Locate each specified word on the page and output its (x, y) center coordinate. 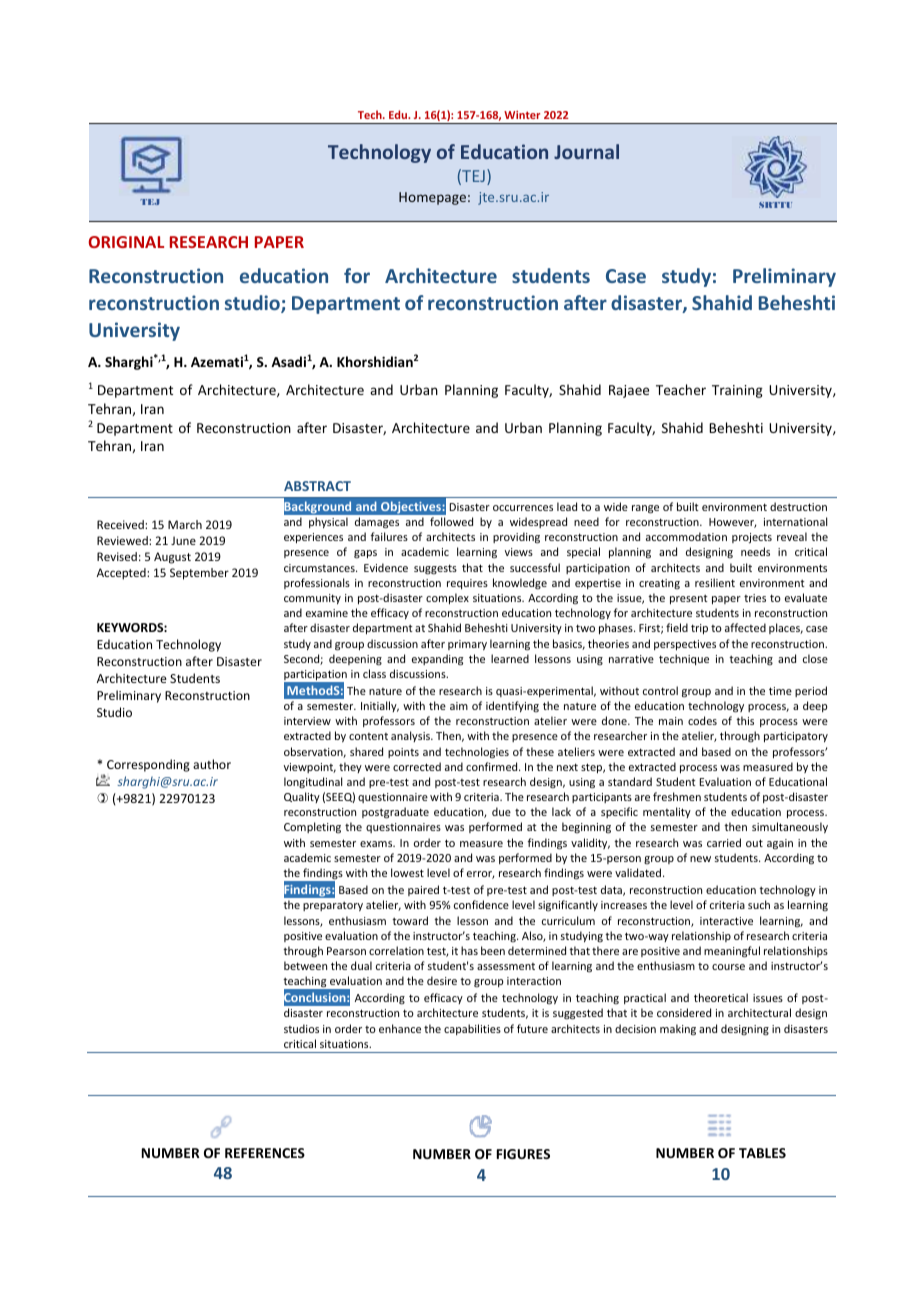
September (199, 574)
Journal (586, 151)
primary (467, 645)
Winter (522, 115)
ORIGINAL (126, 242)
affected (745, 627)
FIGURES (523, 1154)
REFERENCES (265, 1153)
